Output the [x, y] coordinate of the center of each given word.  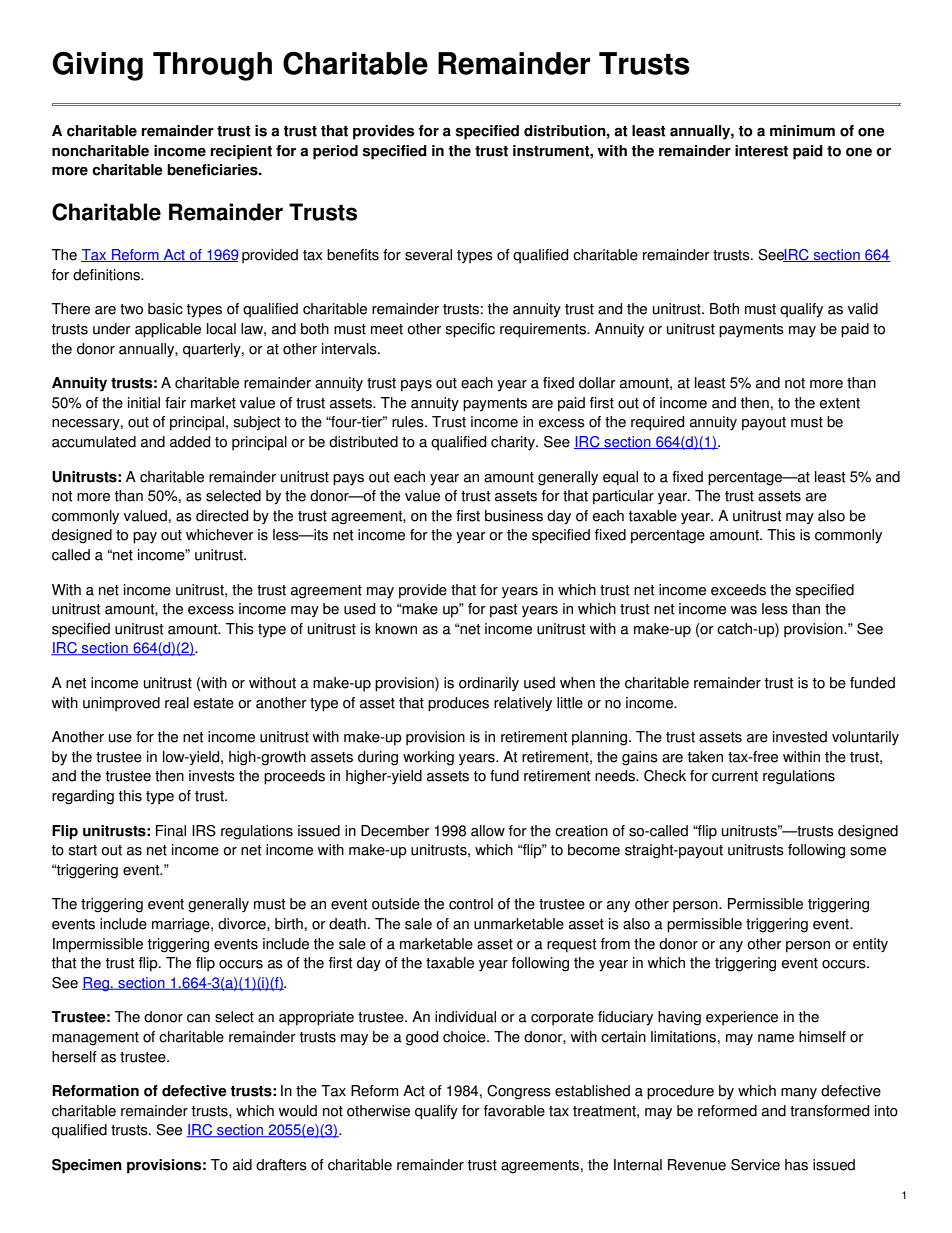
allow [488, 831]
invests [212, 776]
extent [840, 403]
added [190, 442]
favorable [514, 1111]
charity [514, 443]
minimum [802, 131]
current [735, 776]
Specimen [87, 1166]
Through [212, 66]
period [335, 152]
